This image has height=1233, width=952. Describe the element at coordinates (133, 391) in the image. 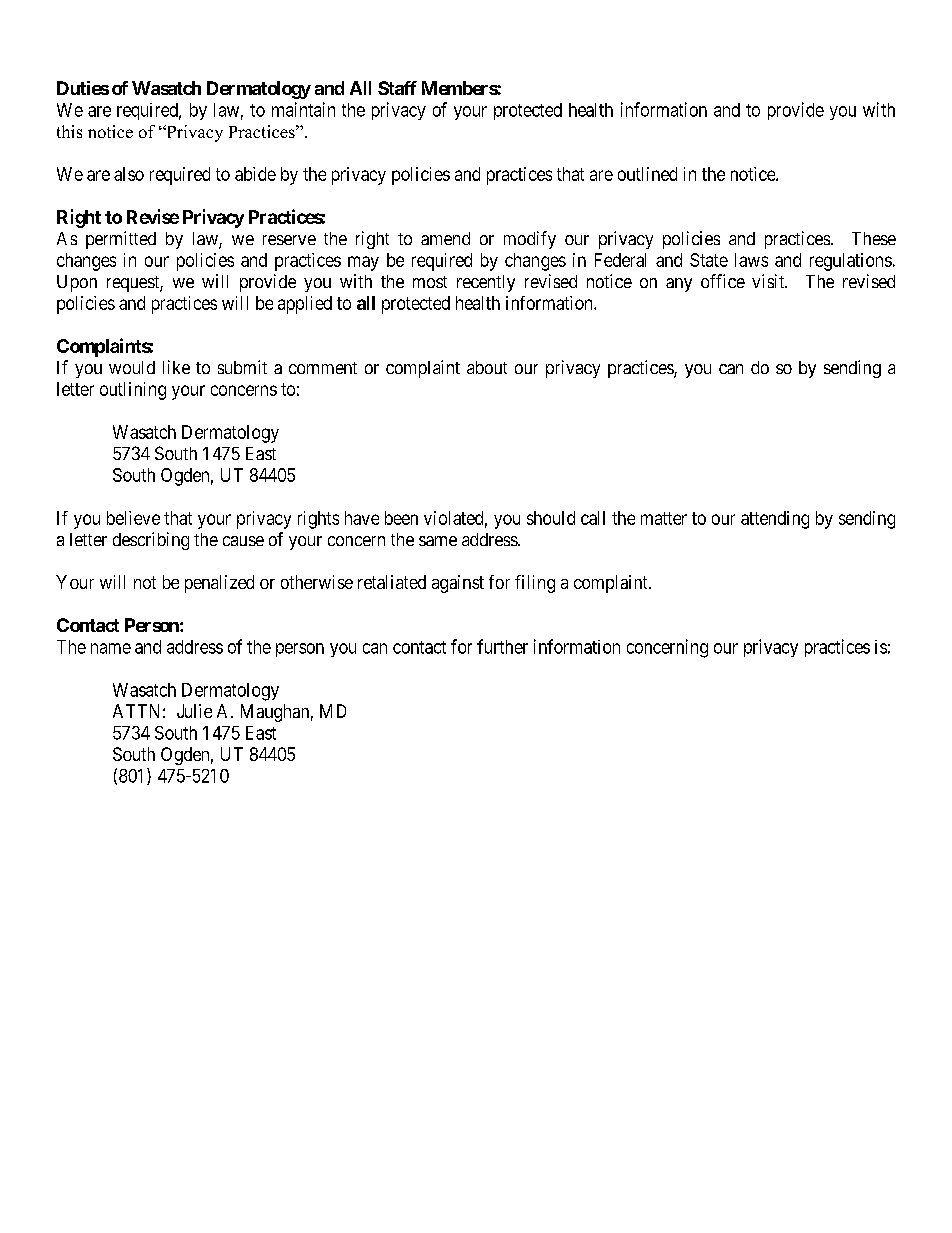

I see `outlining` at that location.
